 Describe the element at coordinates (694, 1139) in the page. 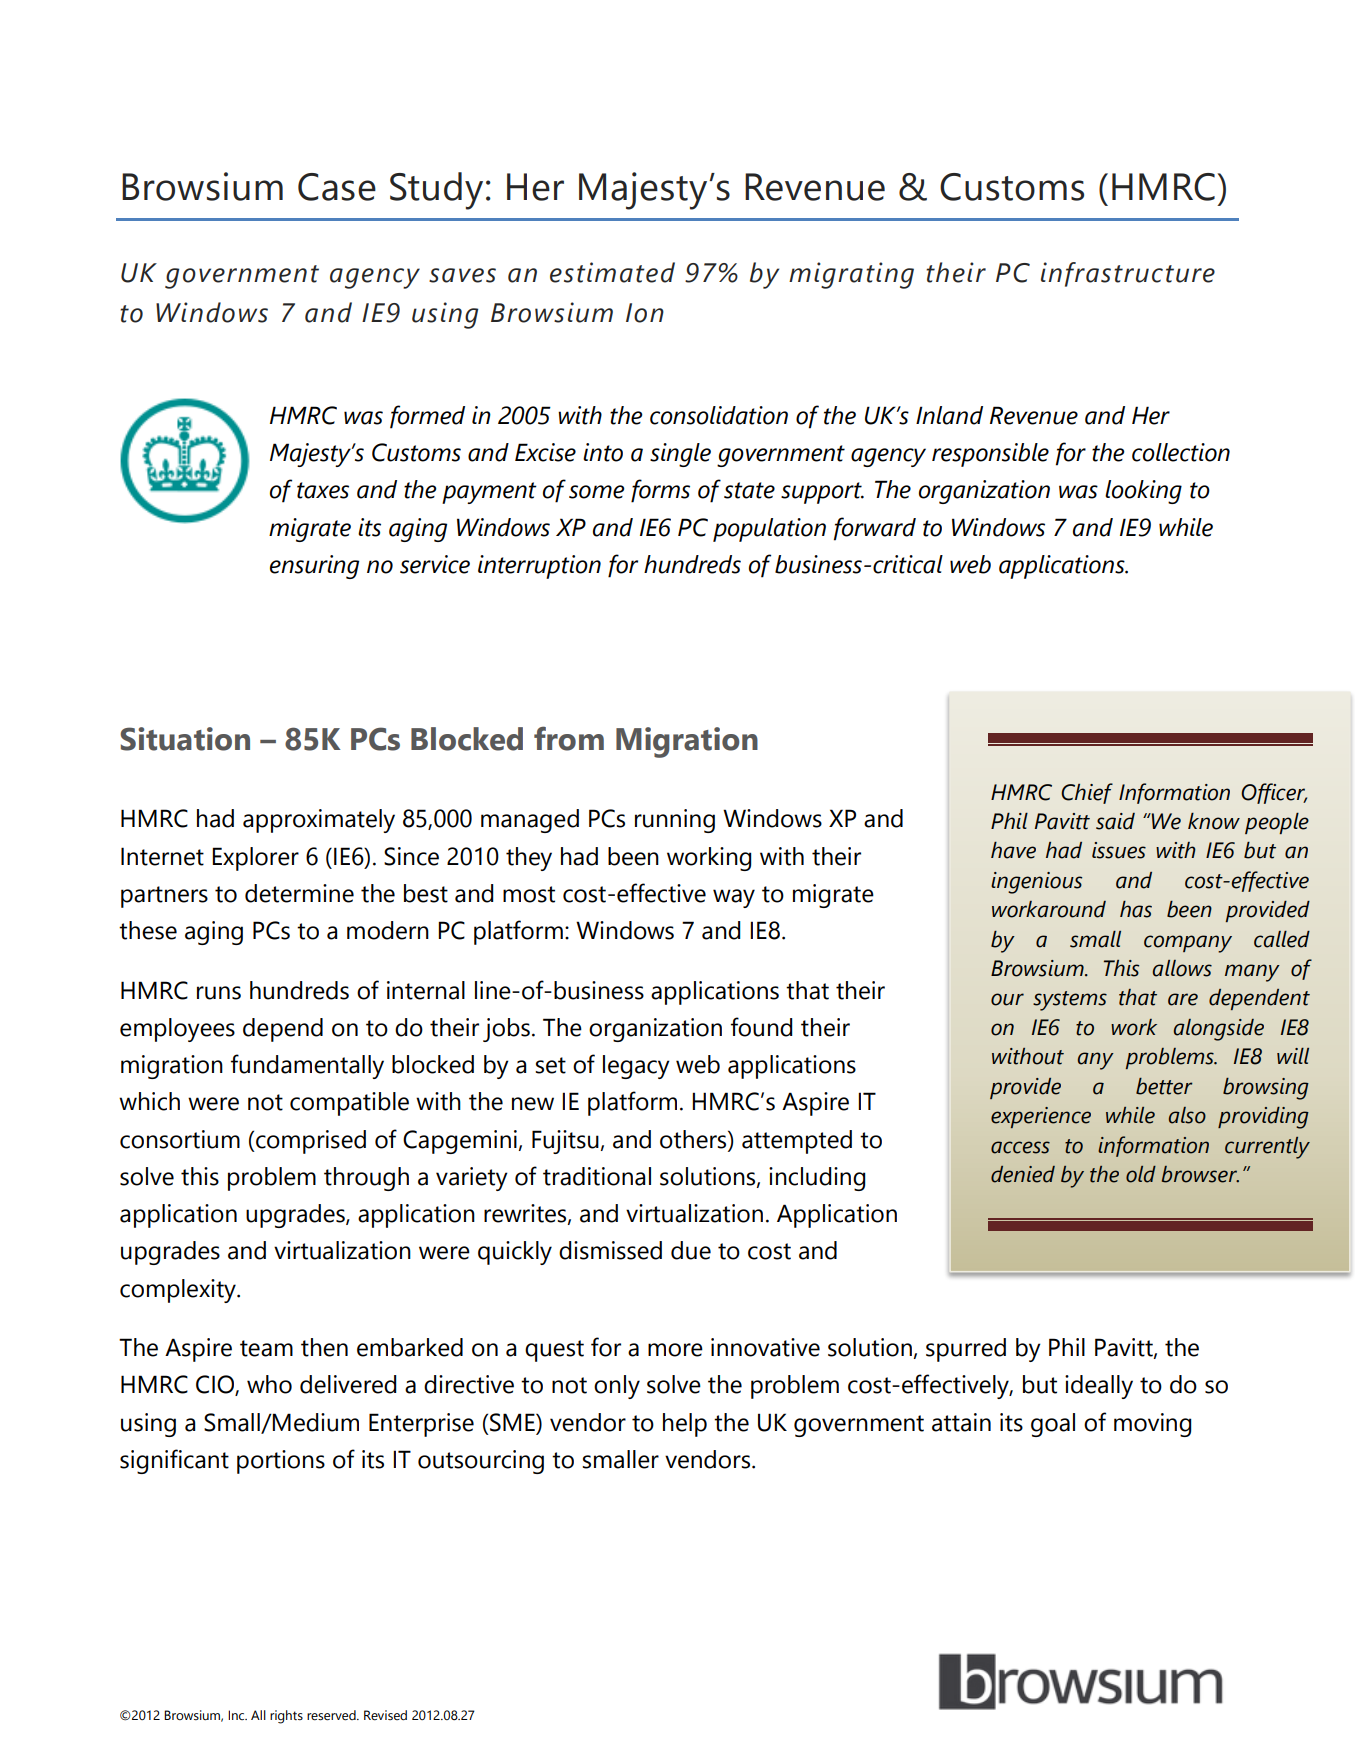

I see `others` at that location.
